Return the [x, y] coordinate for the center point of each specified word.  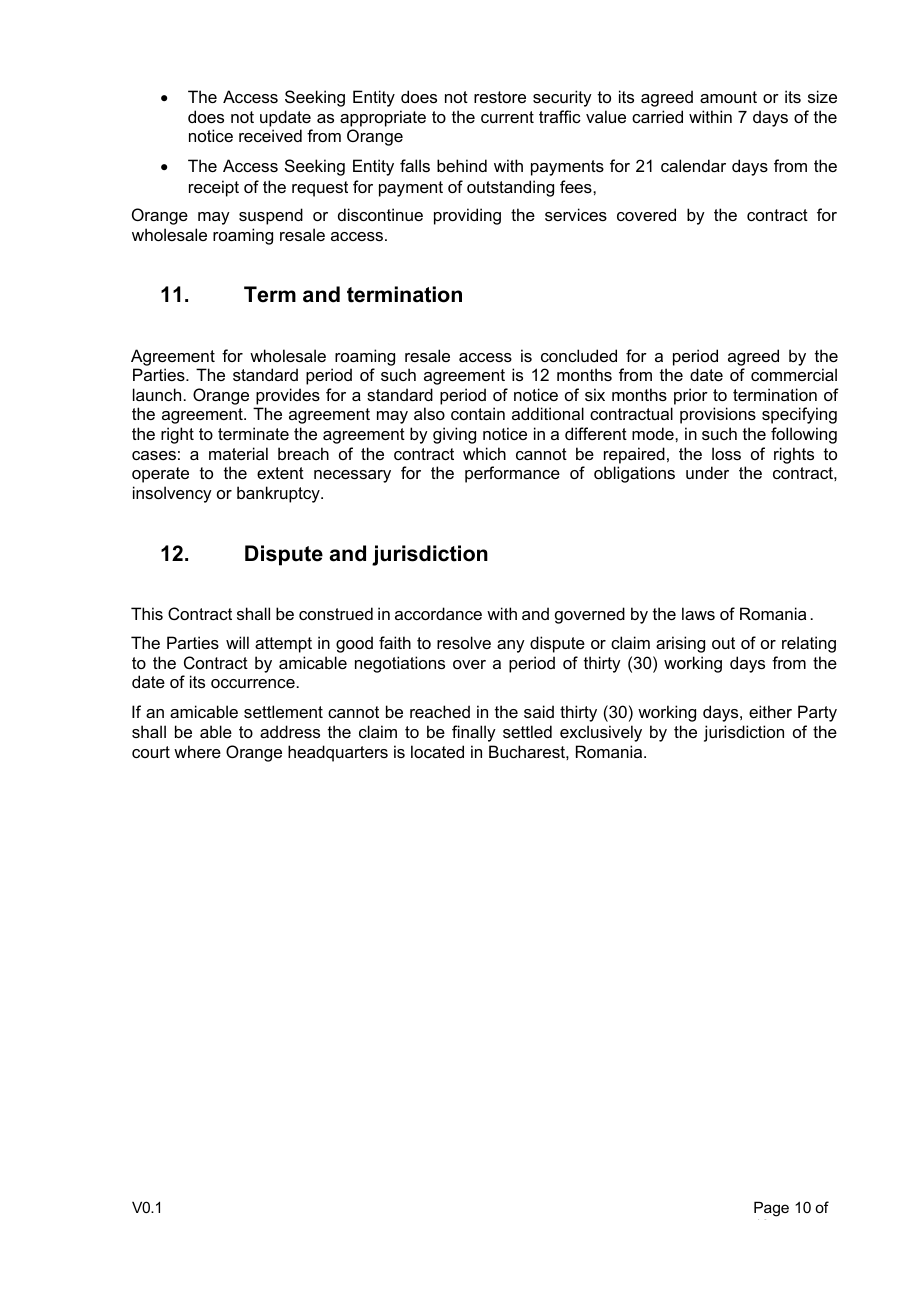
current [507, 117]
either [770, 711]
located [437, 751]
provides [288, 396]
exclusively [601, 733]
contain [478, 413]
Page [771, 1210]
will [237, 642]
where [197, 751]
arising [680, 644]
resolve [464, 642]
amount [728, 97]
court [151, 752]
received [270, 135]
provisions [718, 415]
